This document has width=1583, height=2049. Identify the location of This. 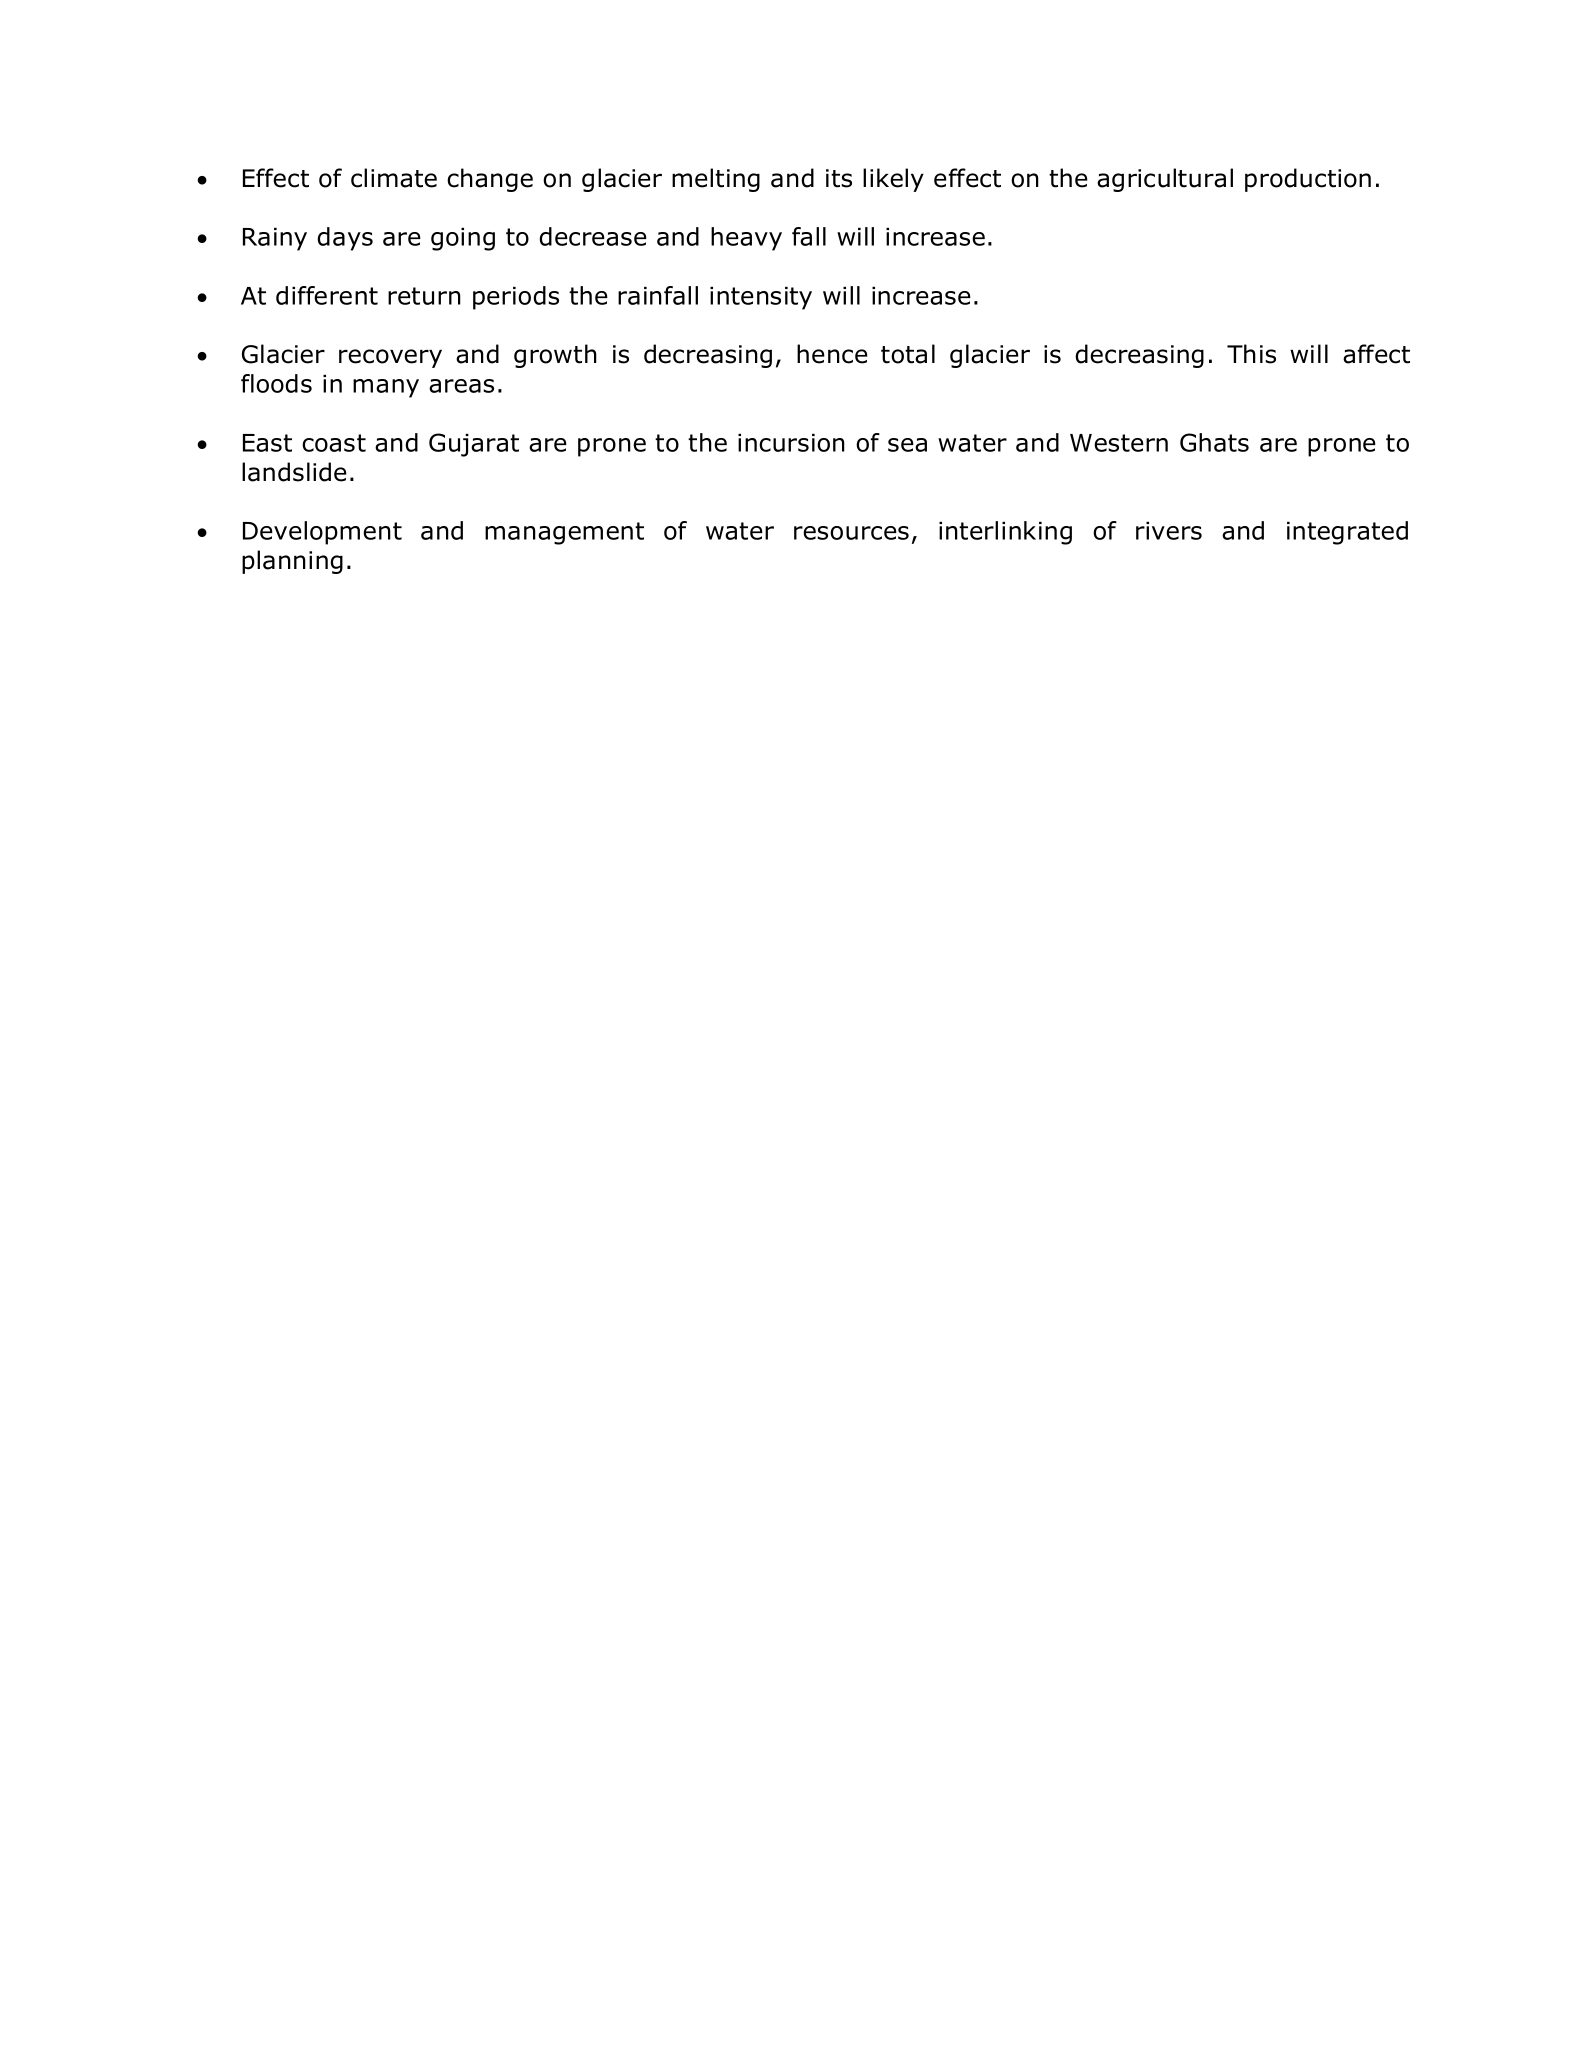
(1251, 354).
